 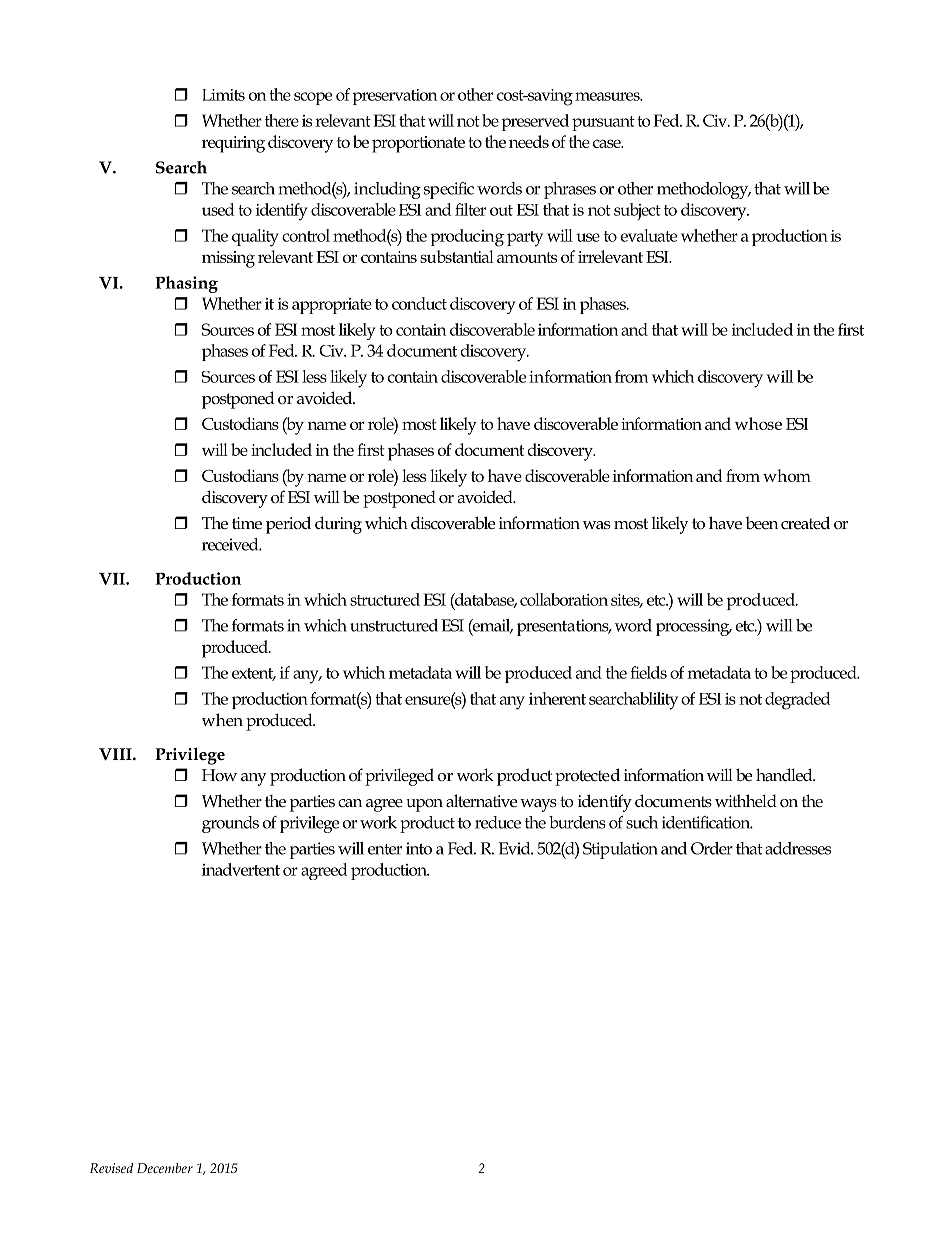 What do you see at coordinates (564, 627) in the image?
I see `presentations` at bounding box center [564, 627].
